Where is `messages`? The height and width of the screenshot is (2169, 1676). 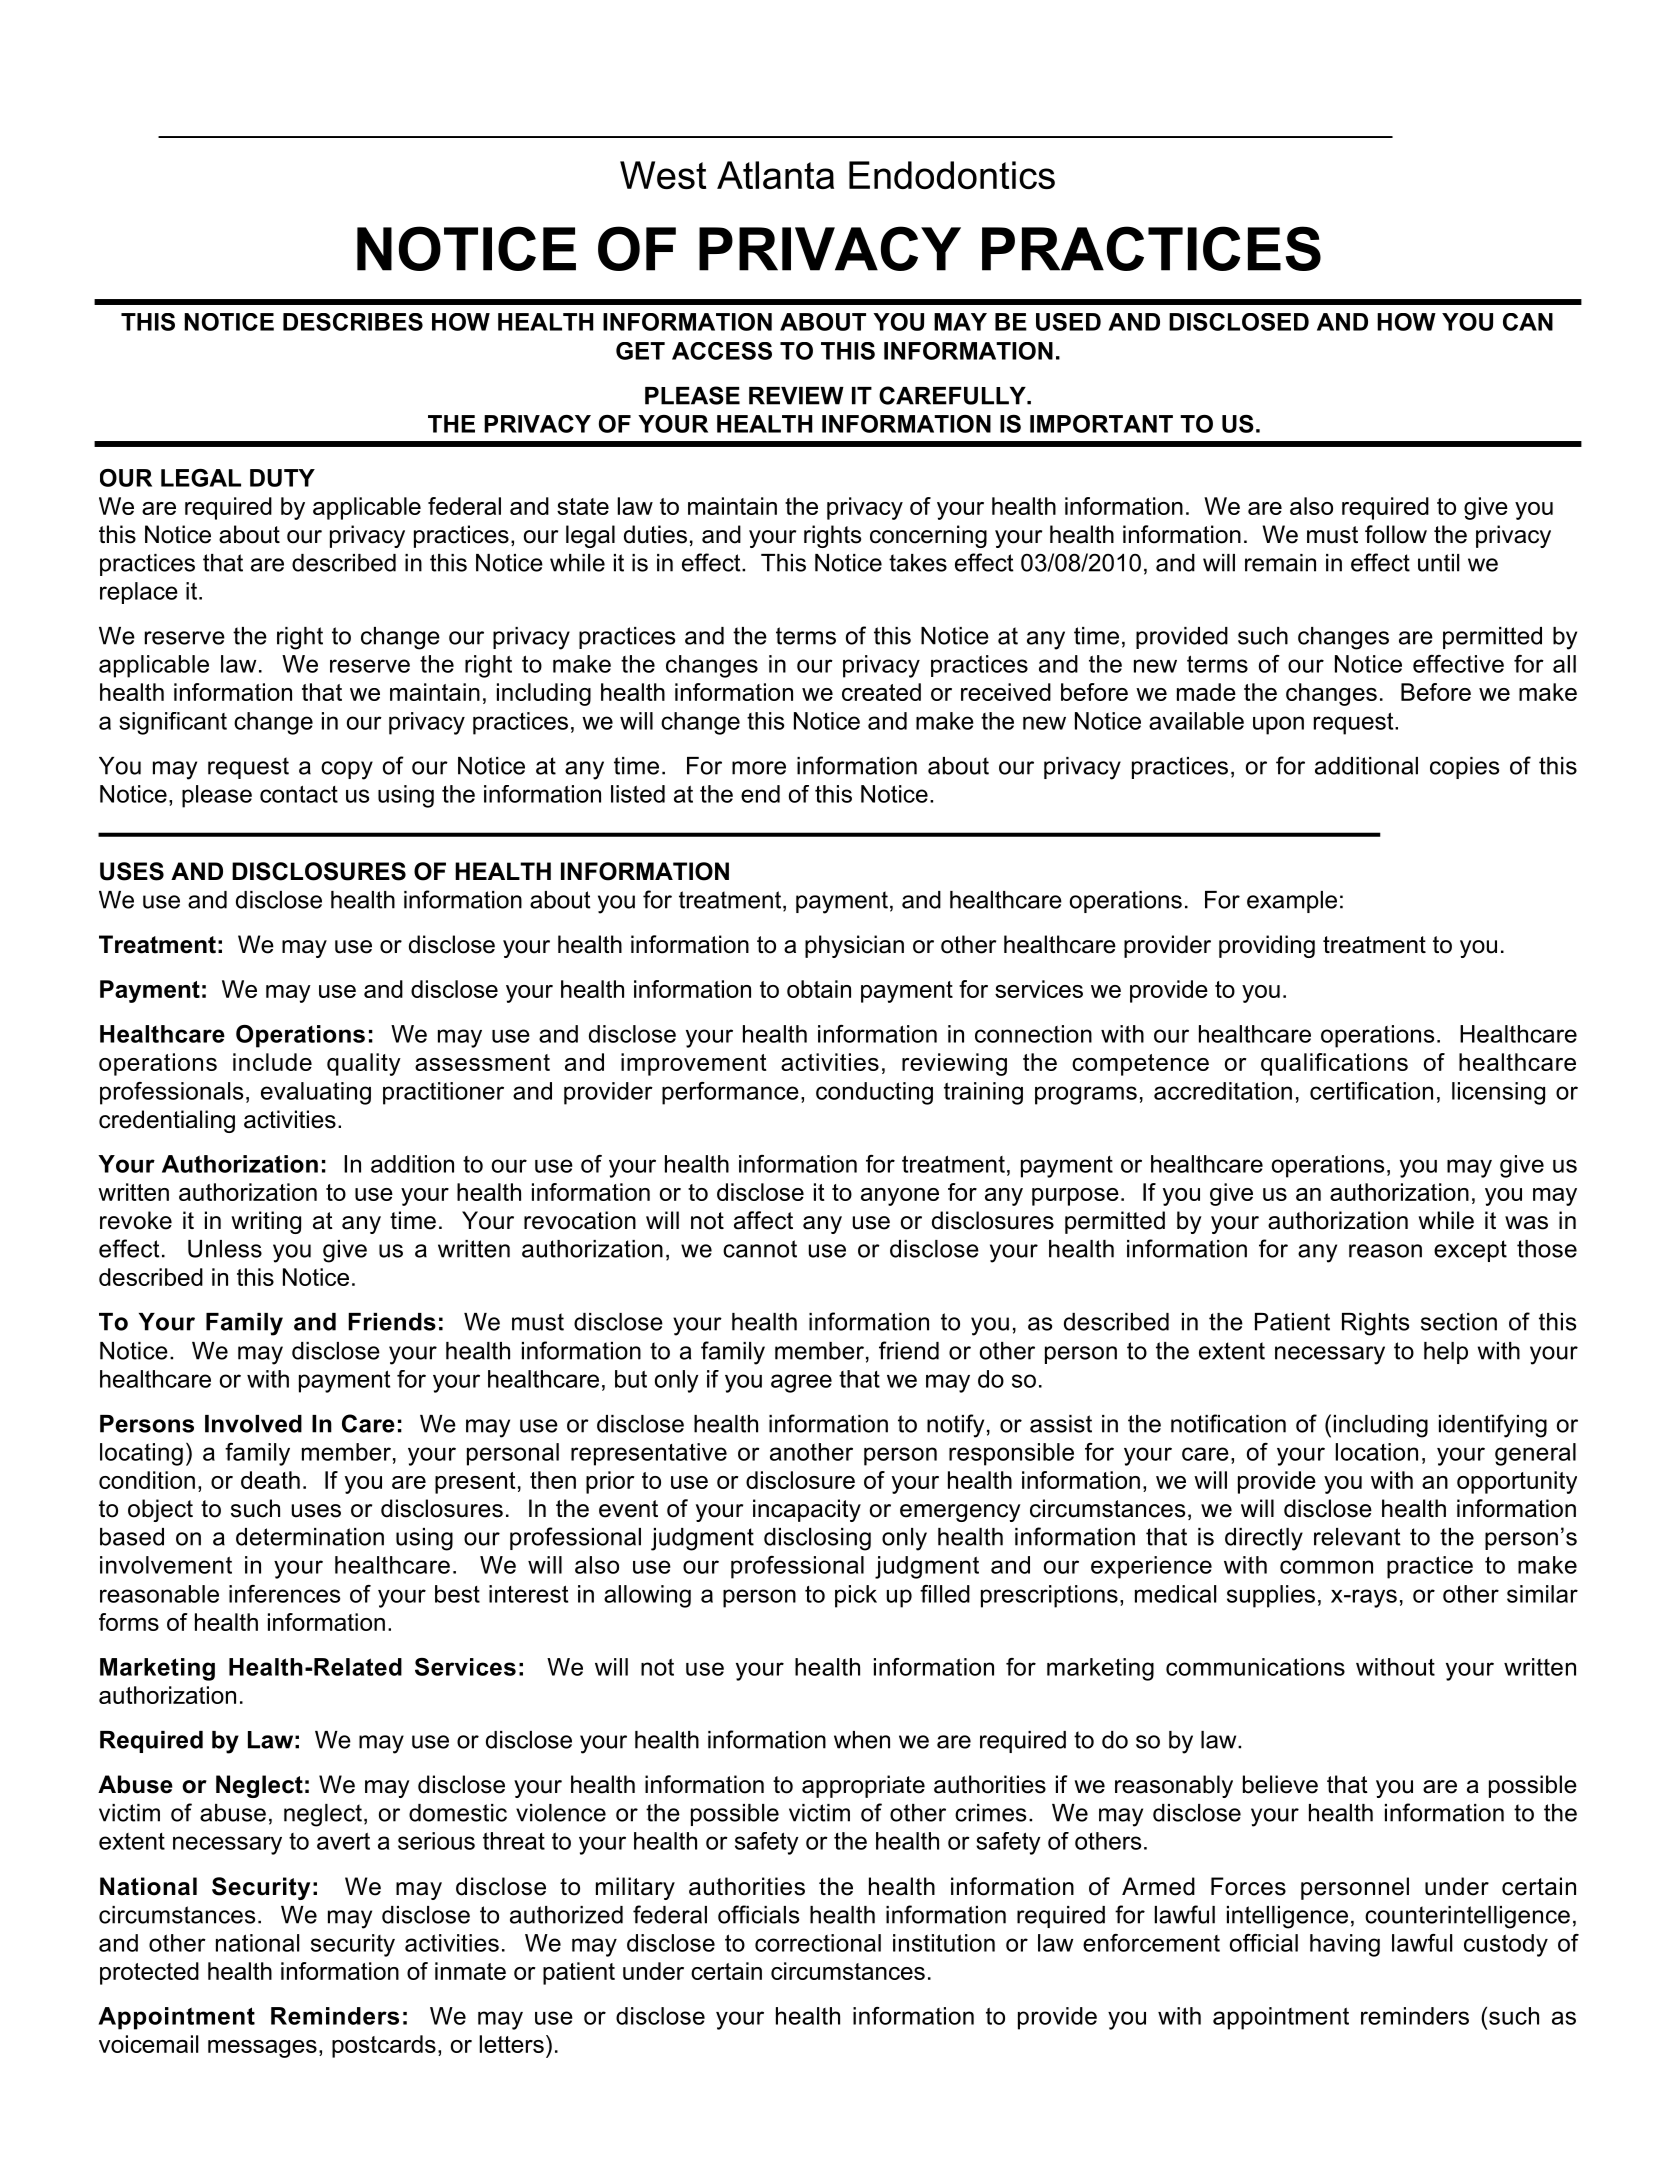 messages is located at coordinates (262, 2049).
